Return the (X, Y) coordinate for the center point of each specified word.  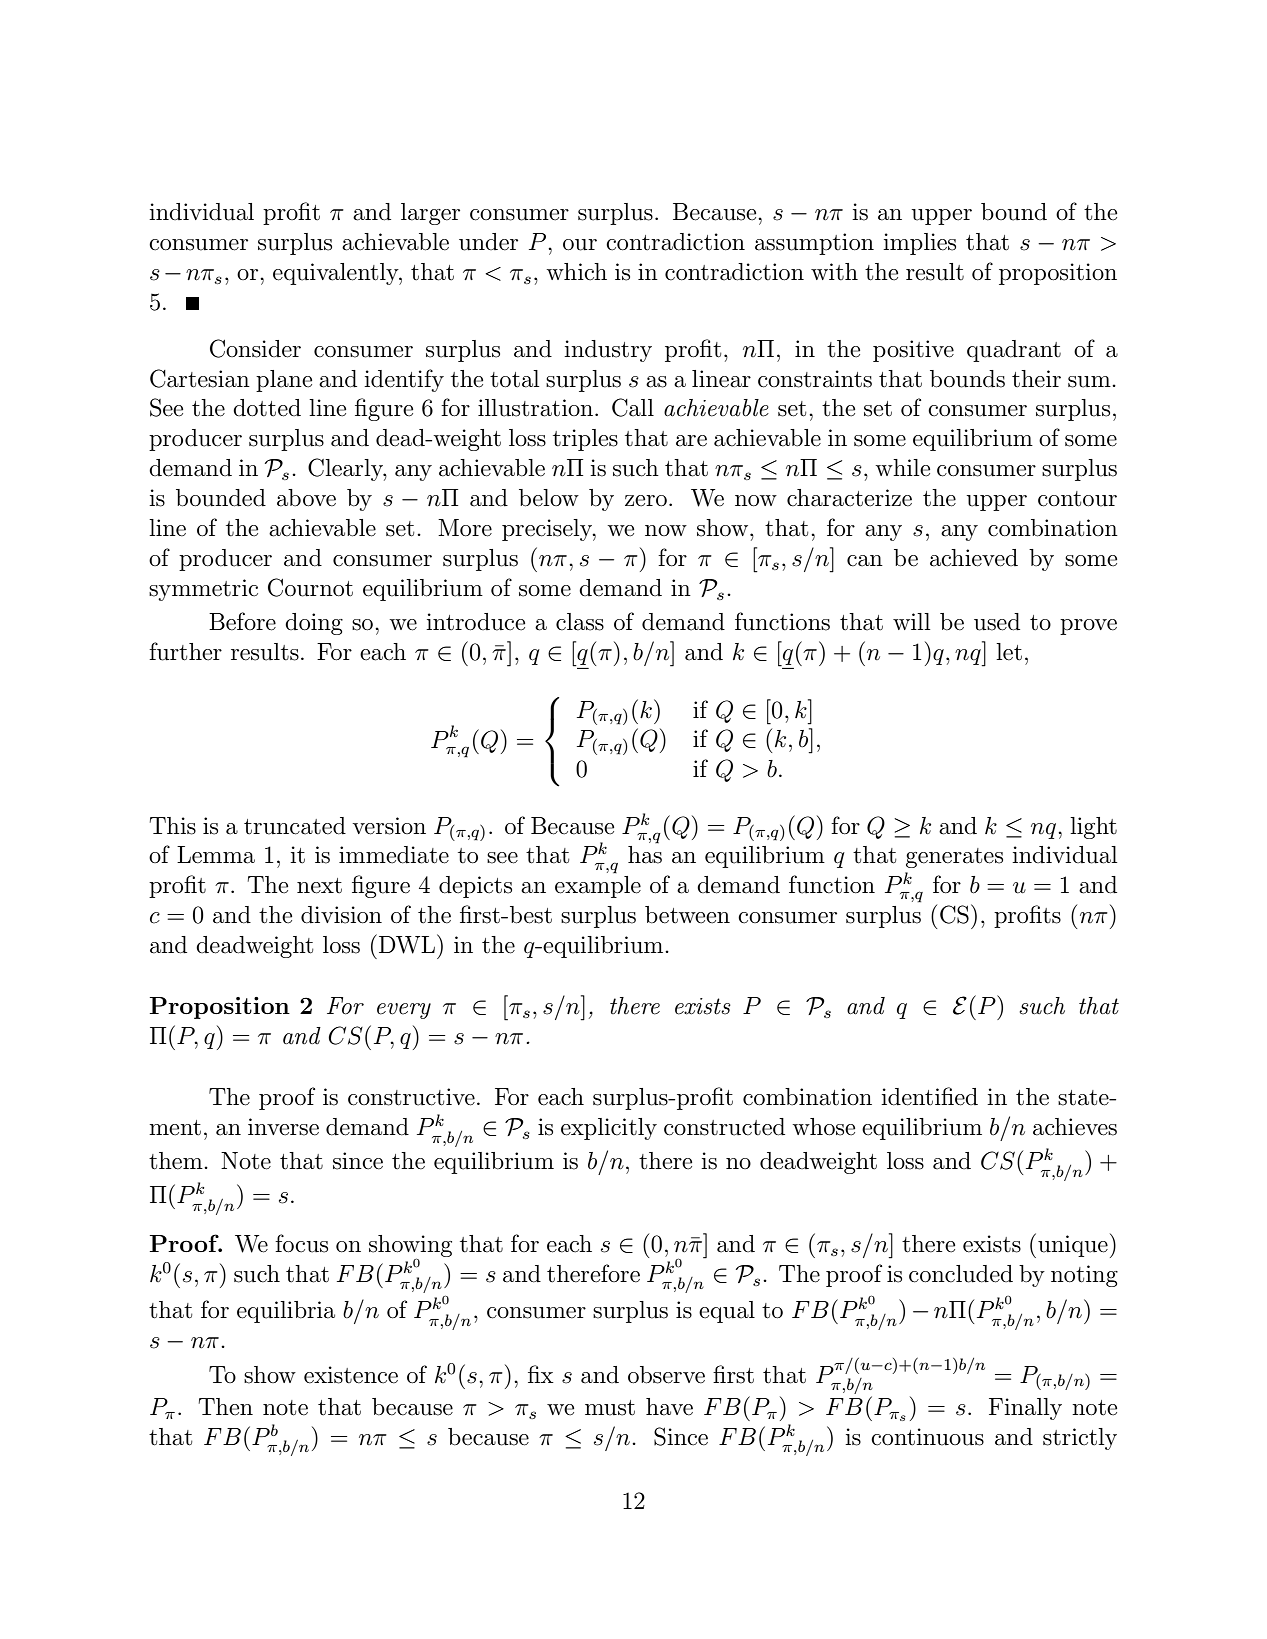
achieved (974, 558)
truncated (295, 826)
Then (226, 1407)
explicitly (609, 1129)
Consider (255, 348)
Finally (1025, 1409)
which (576, 272)
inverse (283, 1127)
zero (646, 501)
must (610, 1408)
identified (929, 1096)
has (645, 855)
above (306, 498)
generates (954, 858)
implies (919, 244)
